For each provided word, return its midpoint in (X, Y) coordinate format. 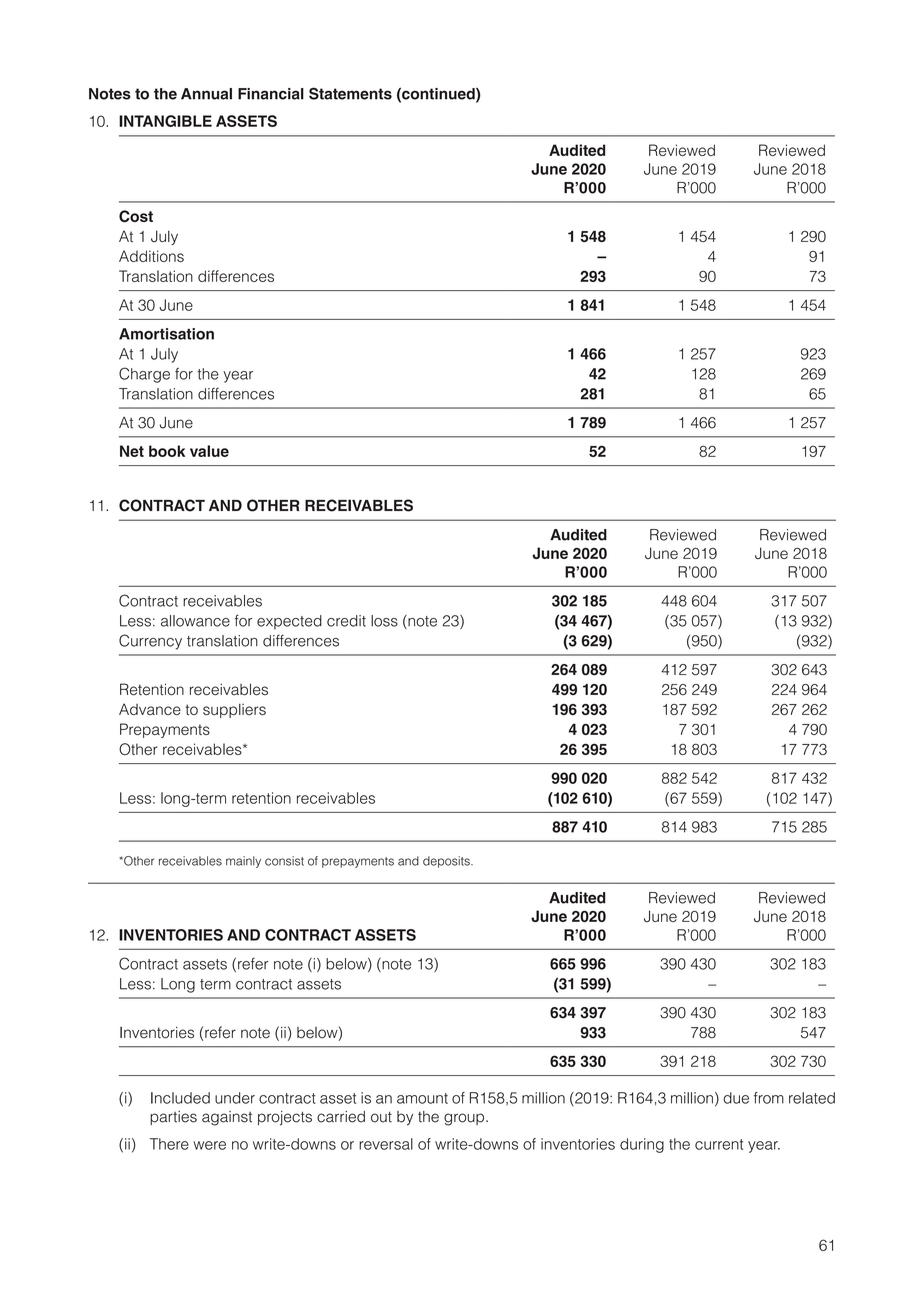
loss (384, 621)
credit (346, 621)
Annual (206, 94)
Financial (271, 94)
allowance (195, 621)
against (227, 1118)
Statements (350, 93)
